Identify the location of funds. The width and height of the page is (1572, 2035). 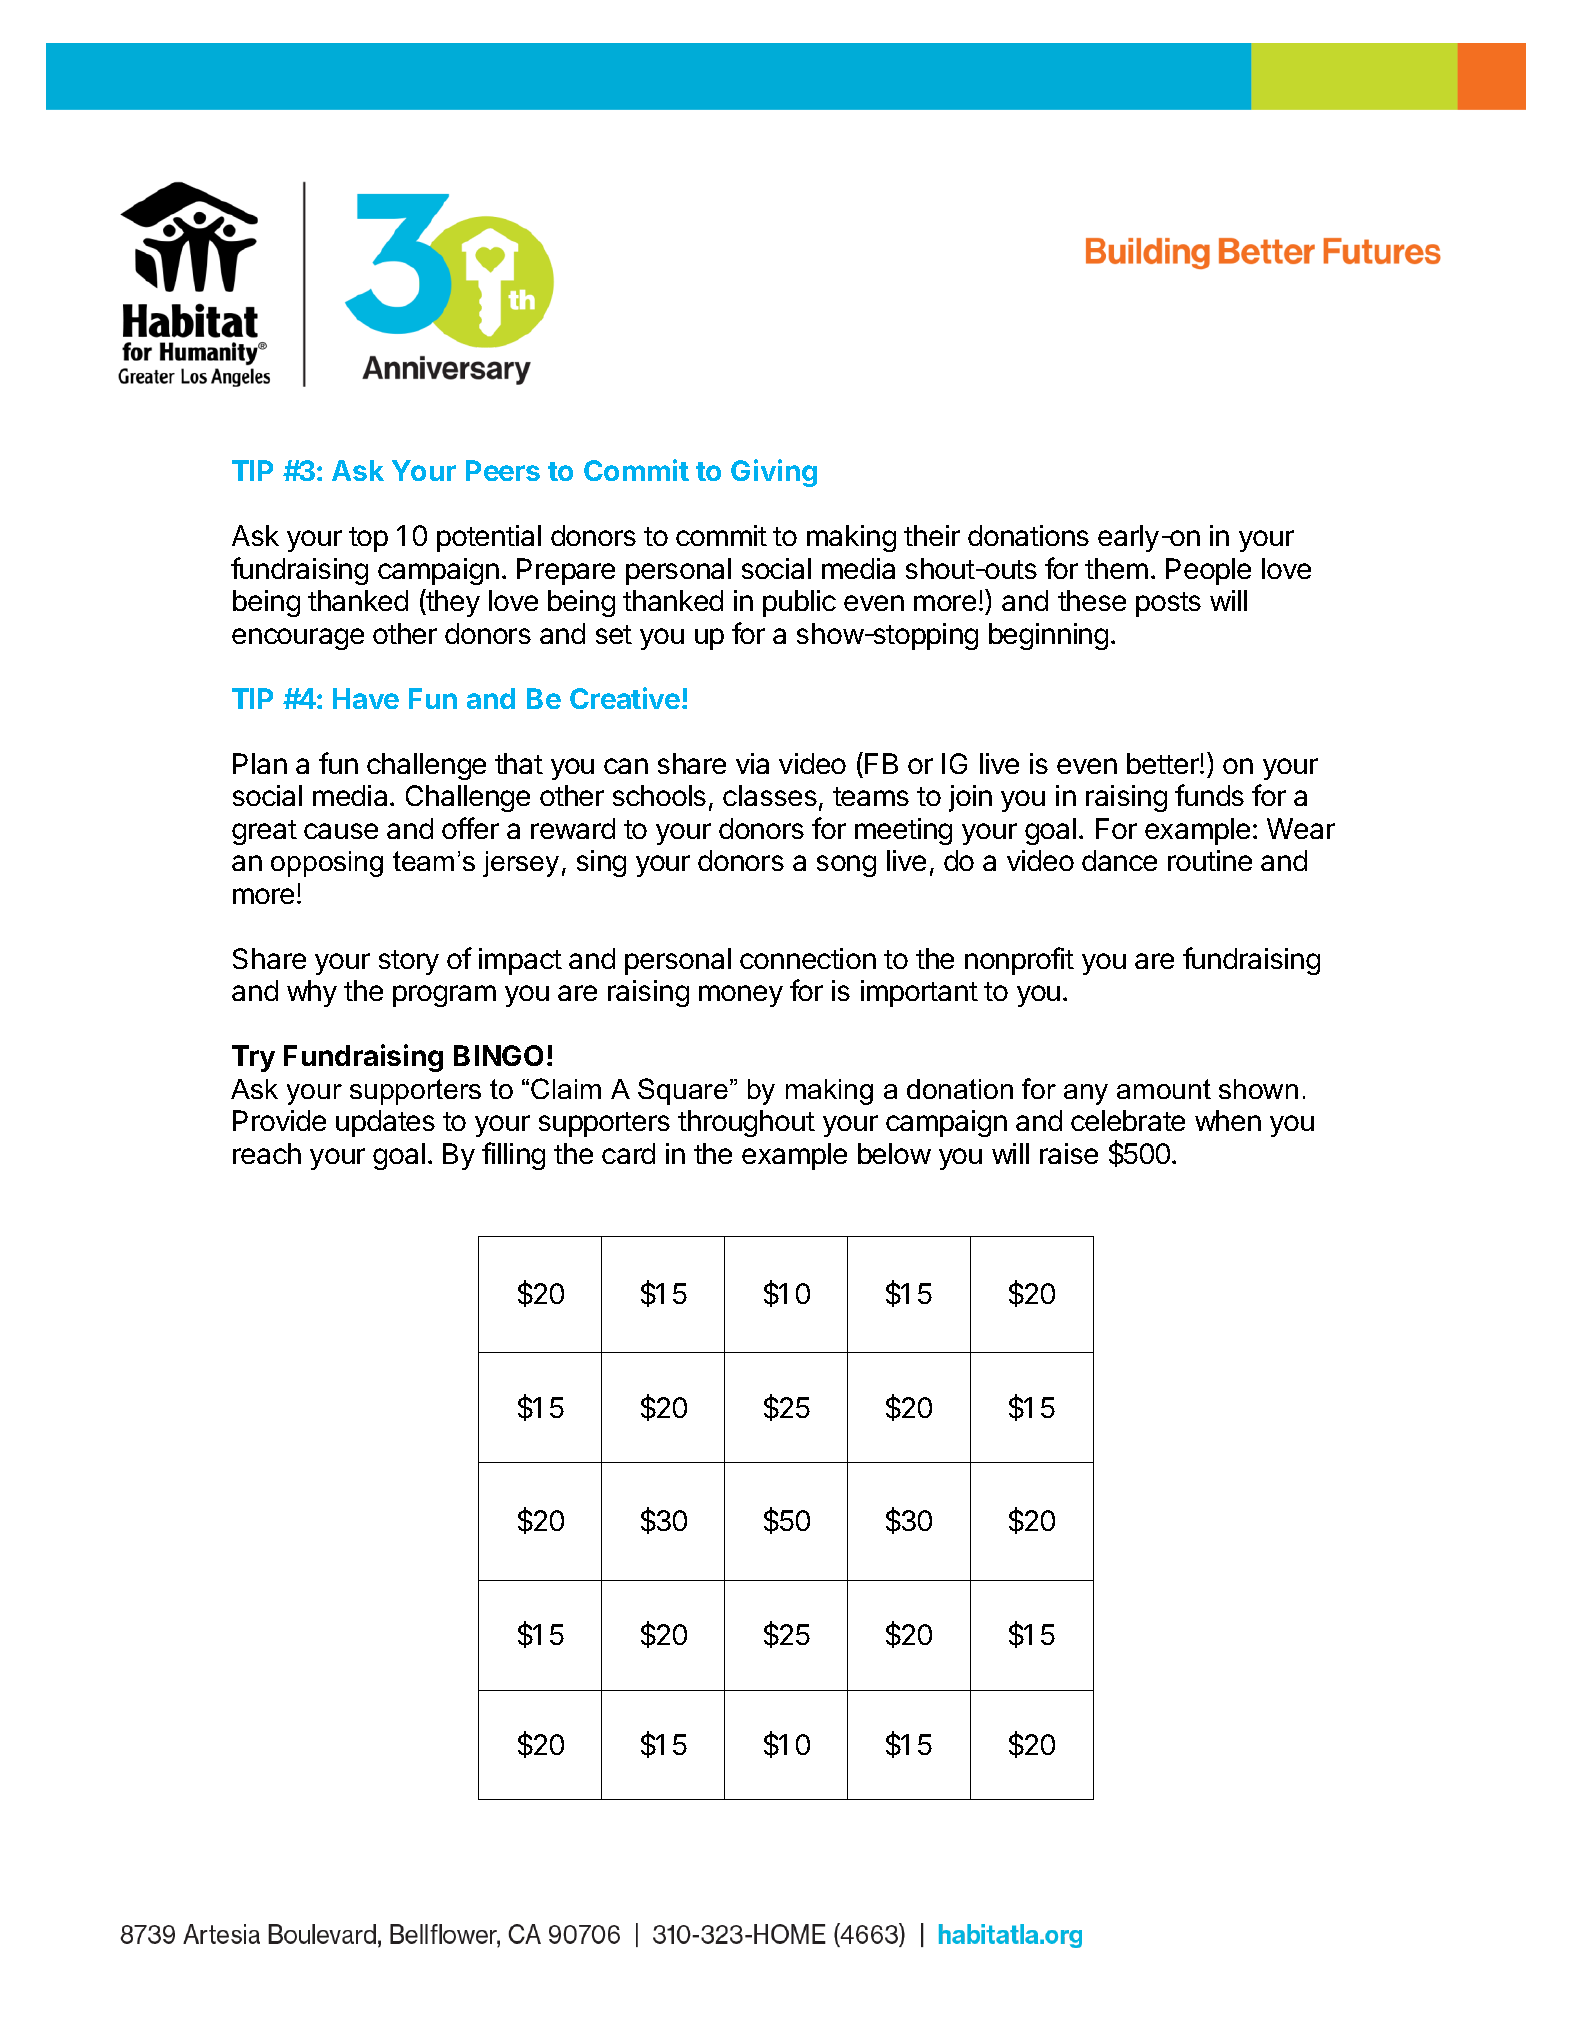
(1209, 795).
